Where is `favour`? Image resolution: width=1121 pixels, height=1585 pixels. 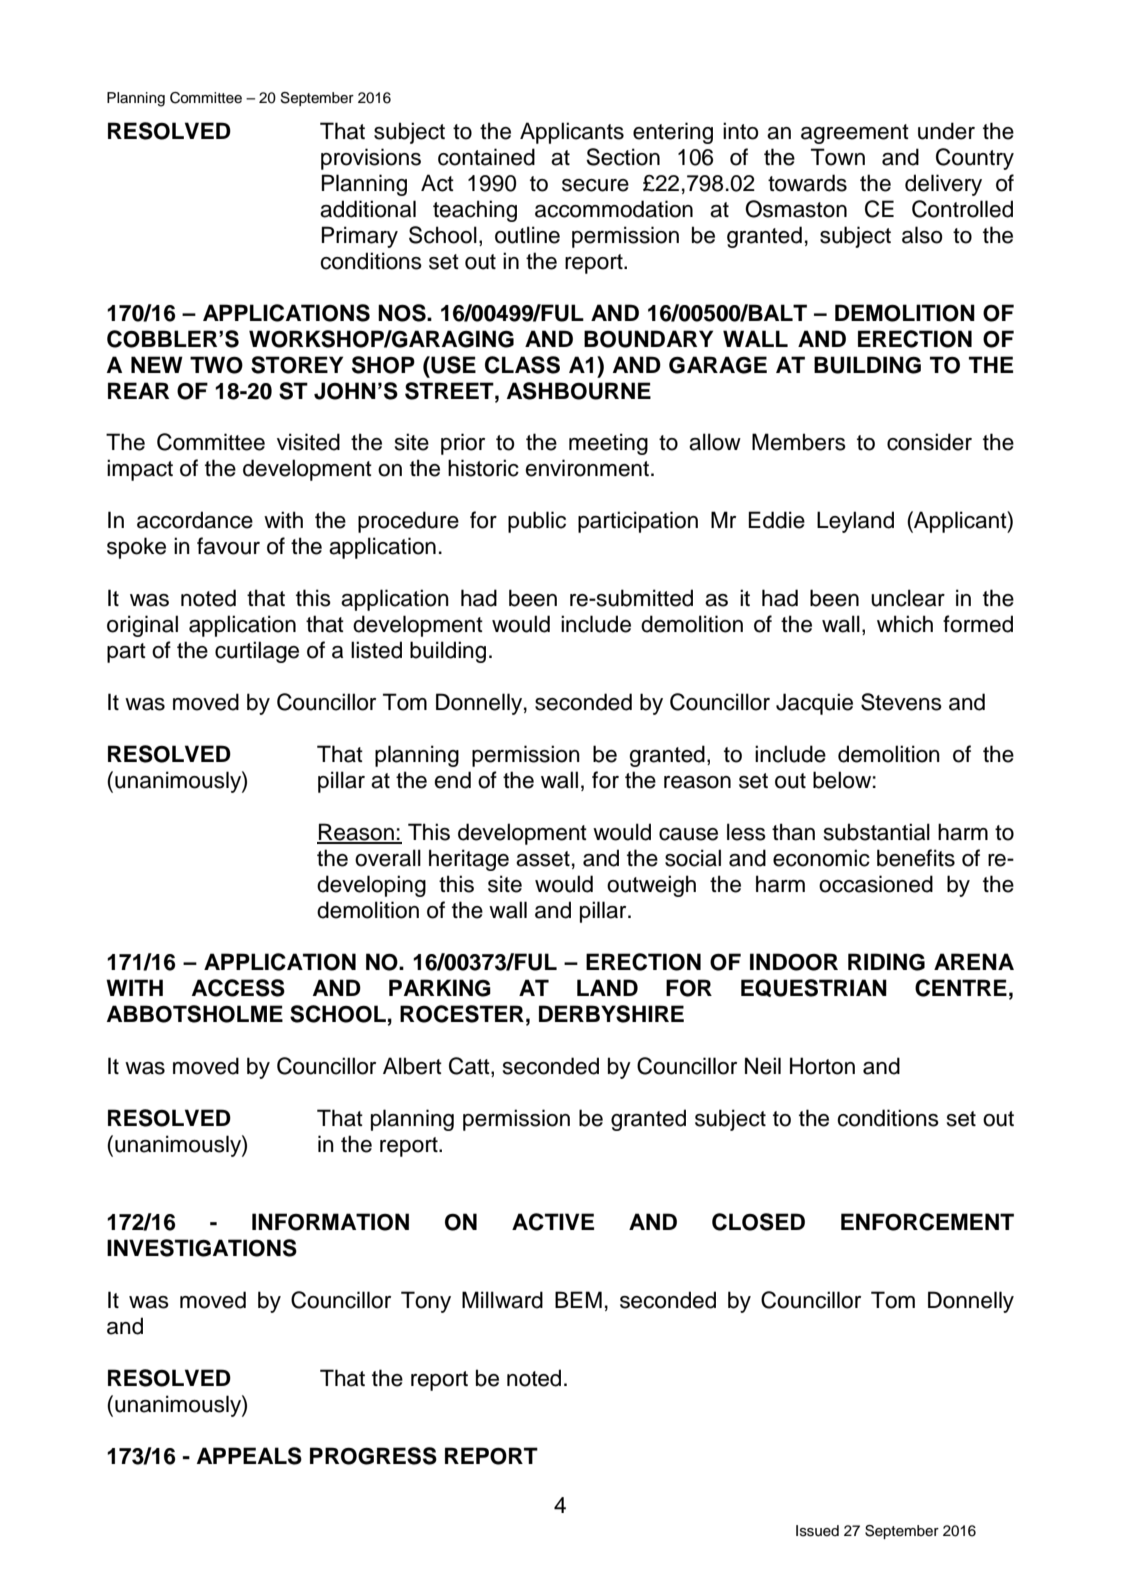
favour is located at coordinates (228, 546).
